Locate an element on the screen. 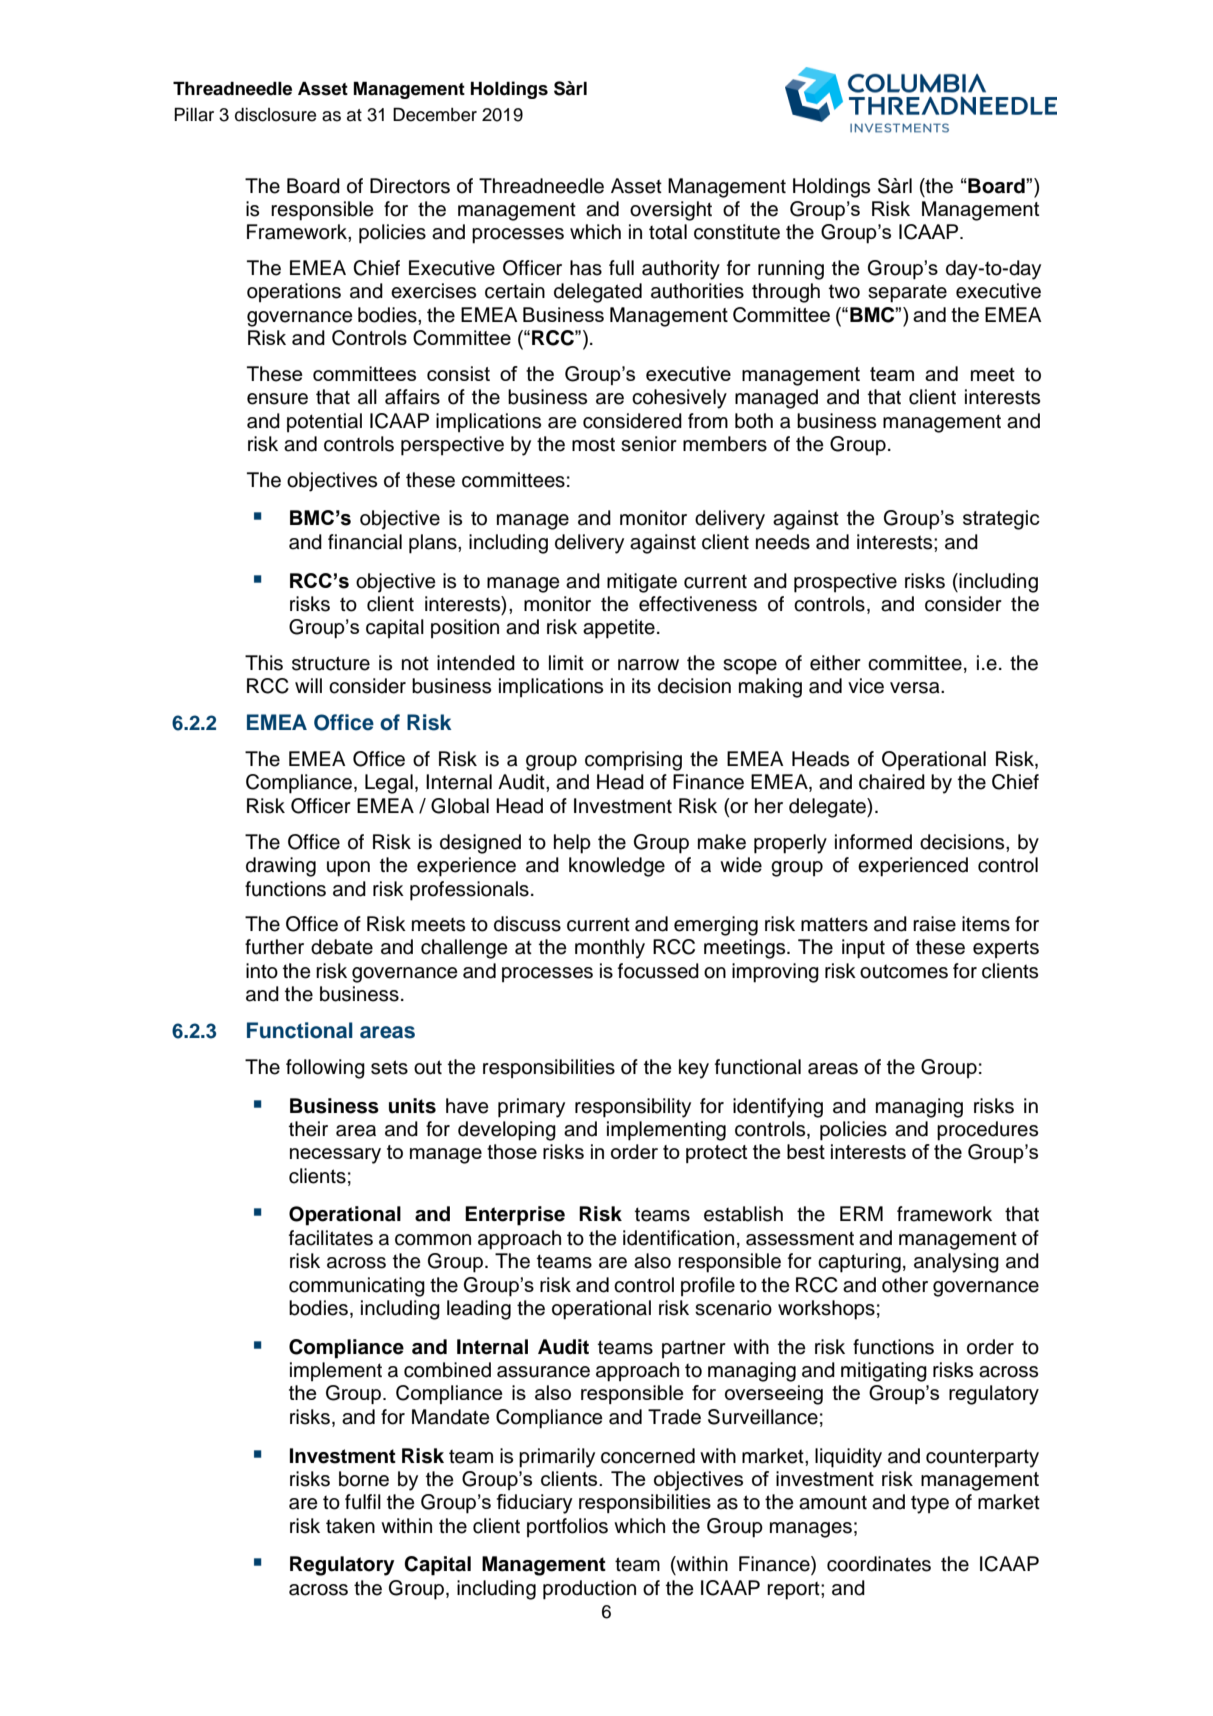 The height and width of the screenshot is (1716, 1213). versa is located at coordinates (916, 688).
